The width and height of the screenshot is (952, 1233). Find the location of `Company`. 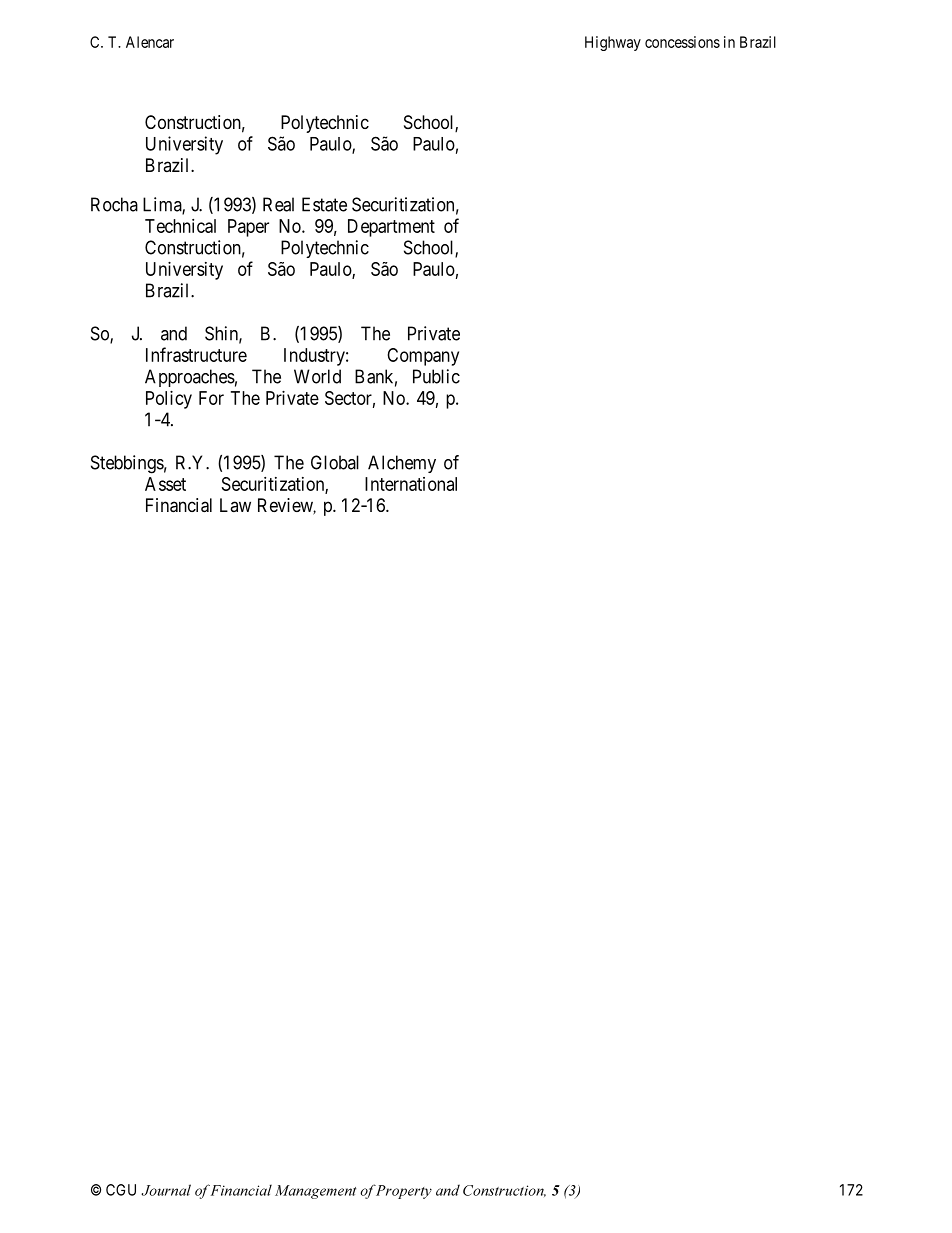

Company is located at coordinates (423, 357).
